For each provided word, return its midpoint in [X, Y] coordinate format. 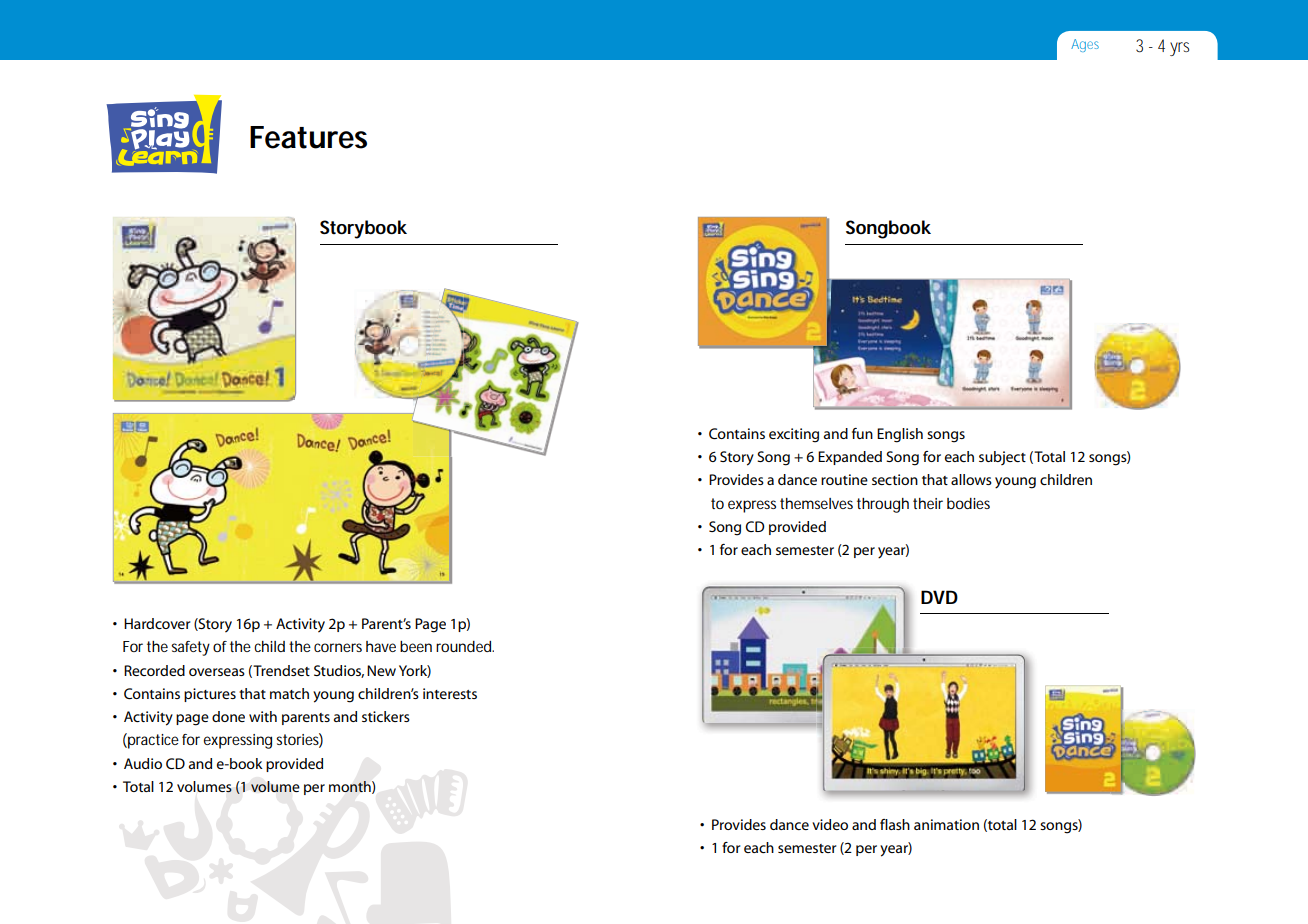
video [830, 824]
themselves [816, 503]
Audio [143, 763]
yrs [1179, 49]
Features [308, 137]
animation [946, 824]
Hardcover [157, 623]
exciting [794, 435]
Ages [1085, 45]
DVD [939, 597]
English [900, 435]
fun [862, 433]
